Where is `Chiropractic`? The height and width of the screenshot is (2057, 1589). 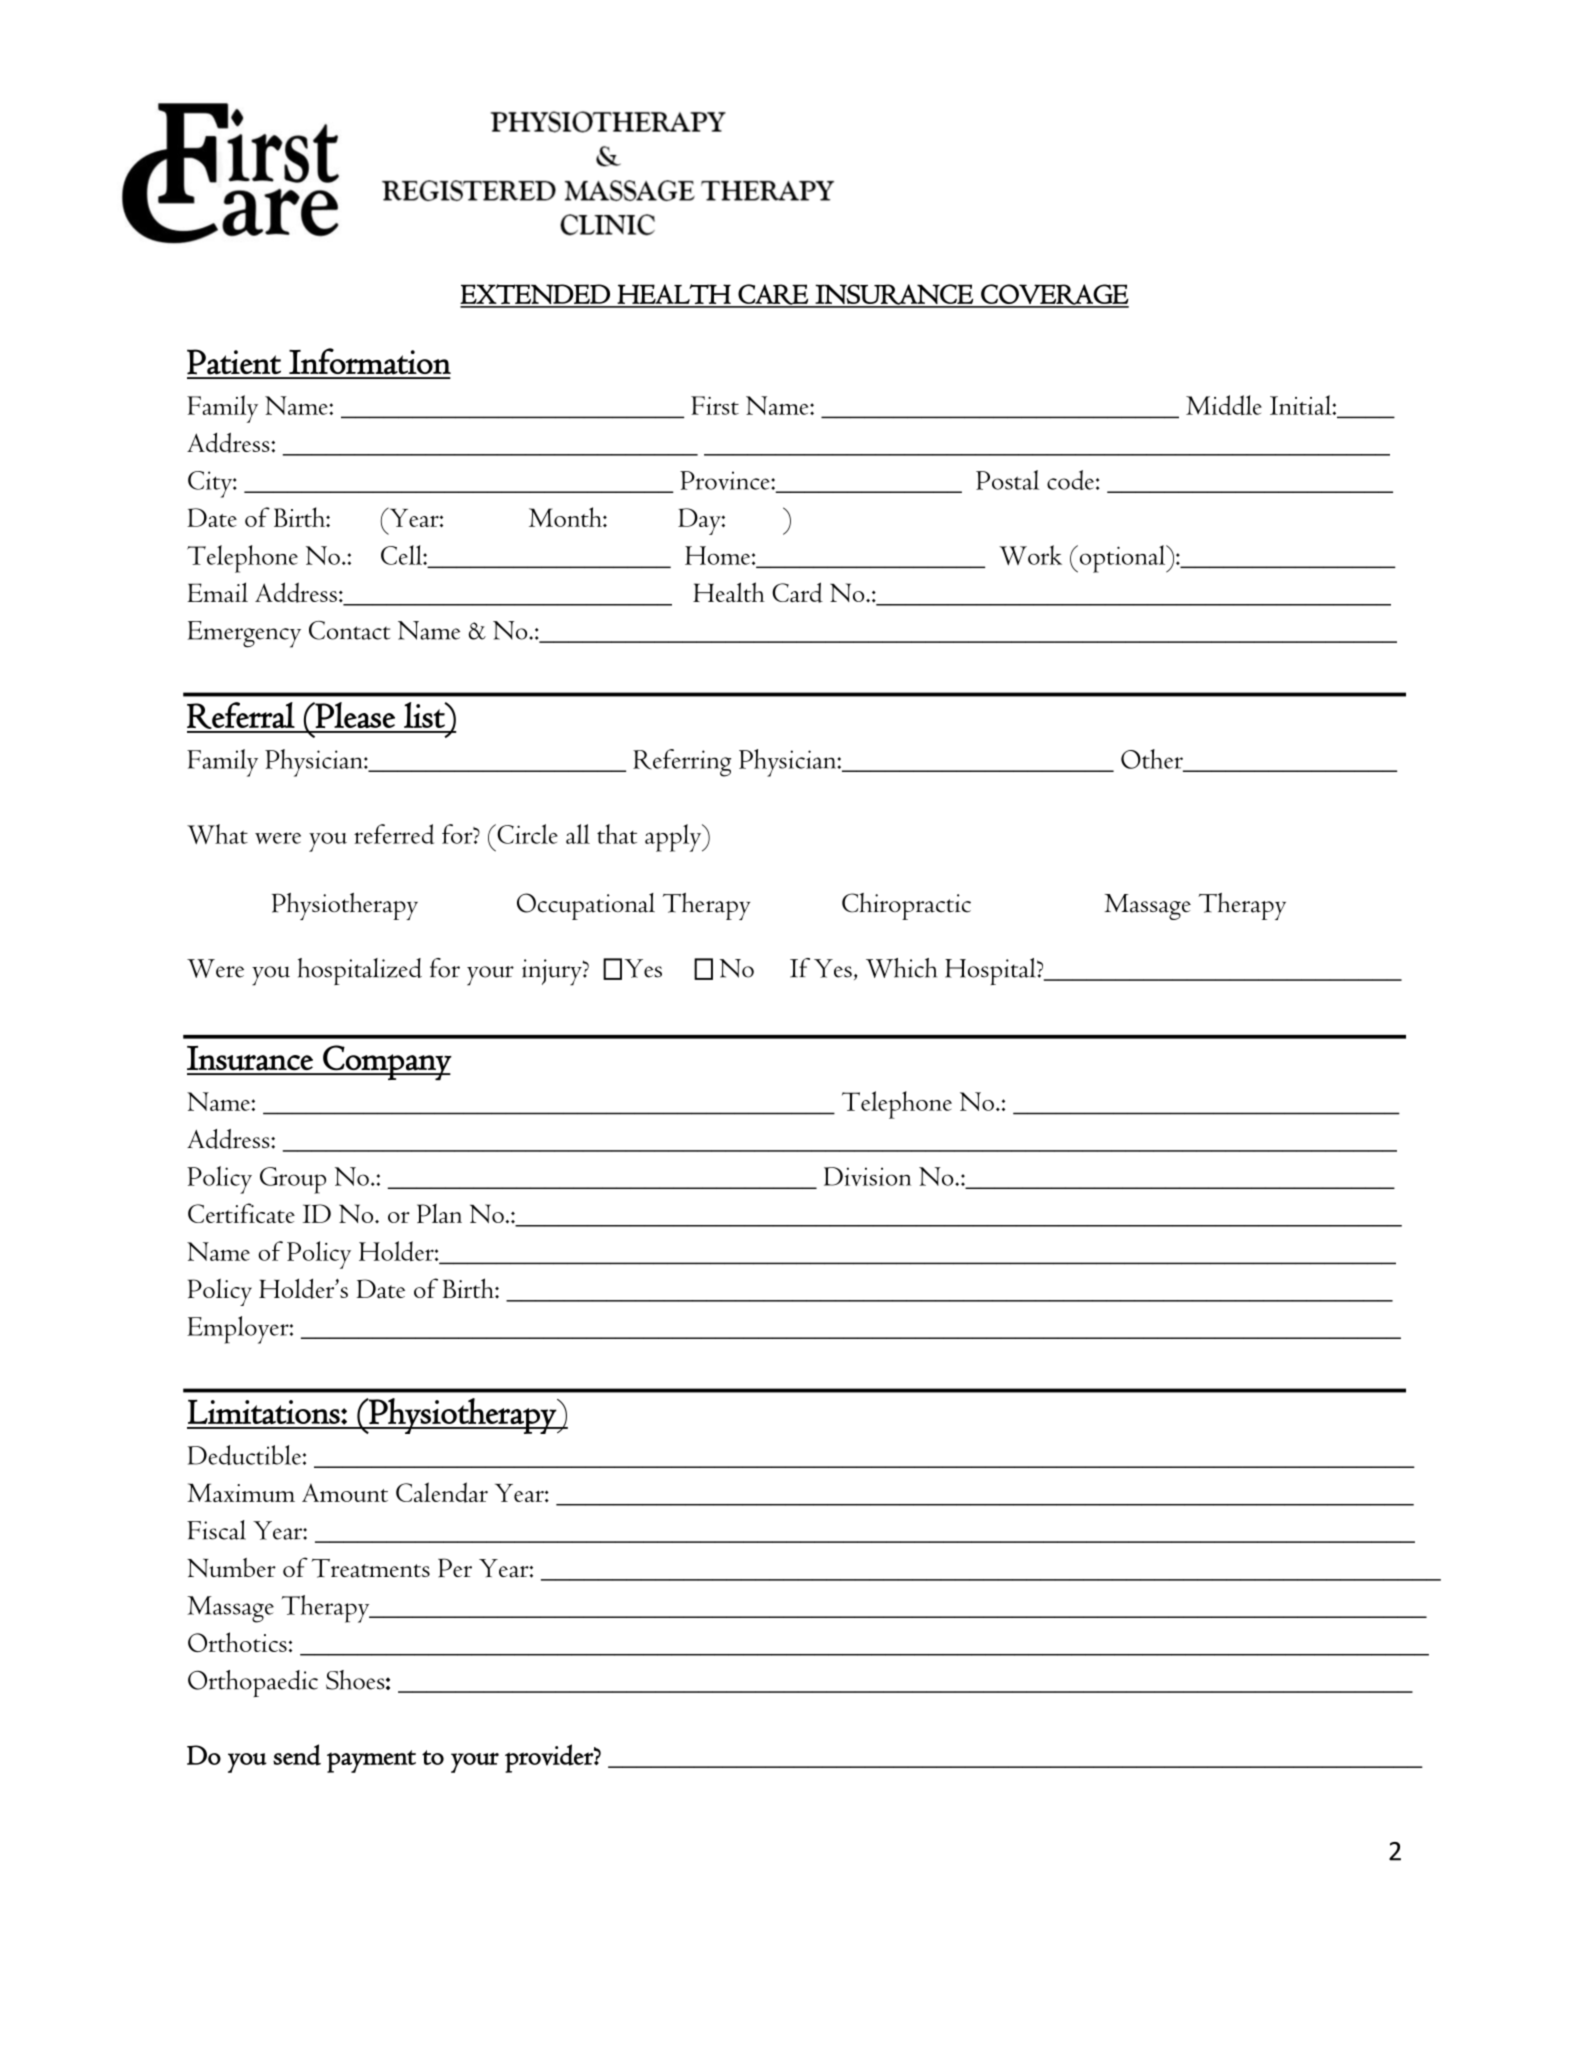 Chiropractic is located at coordinates (906, 906).
